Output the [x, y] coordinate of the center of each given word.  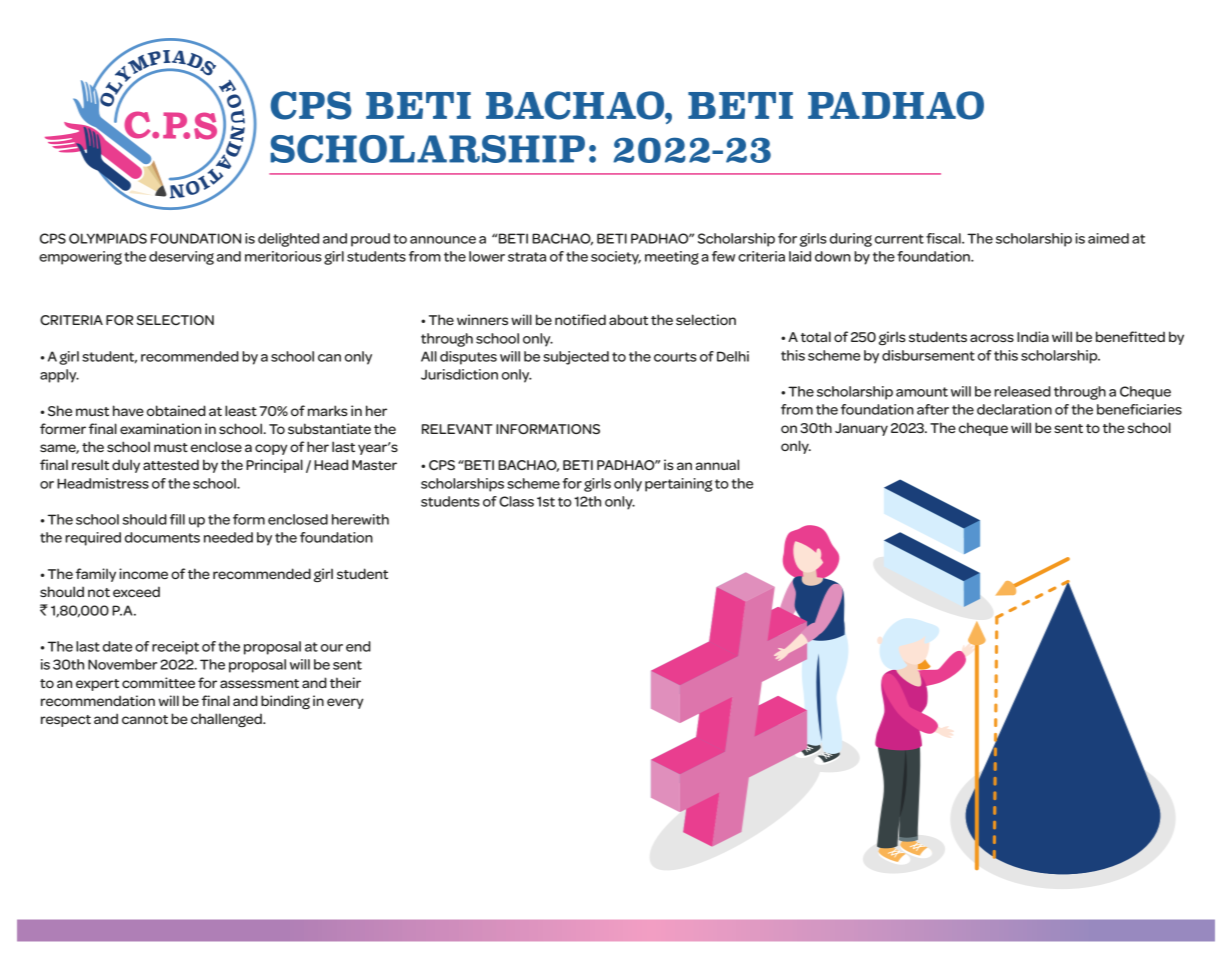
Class [516, 501]
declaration [1014, 409]
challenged [227, 720]
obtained [176, 410]
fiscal [944, 238]
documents [162, 537]
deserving [181, 258]
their [345, 682]
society [616, 258]
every [345, 703]
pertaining [678, 485]
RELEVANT [457, 429]
